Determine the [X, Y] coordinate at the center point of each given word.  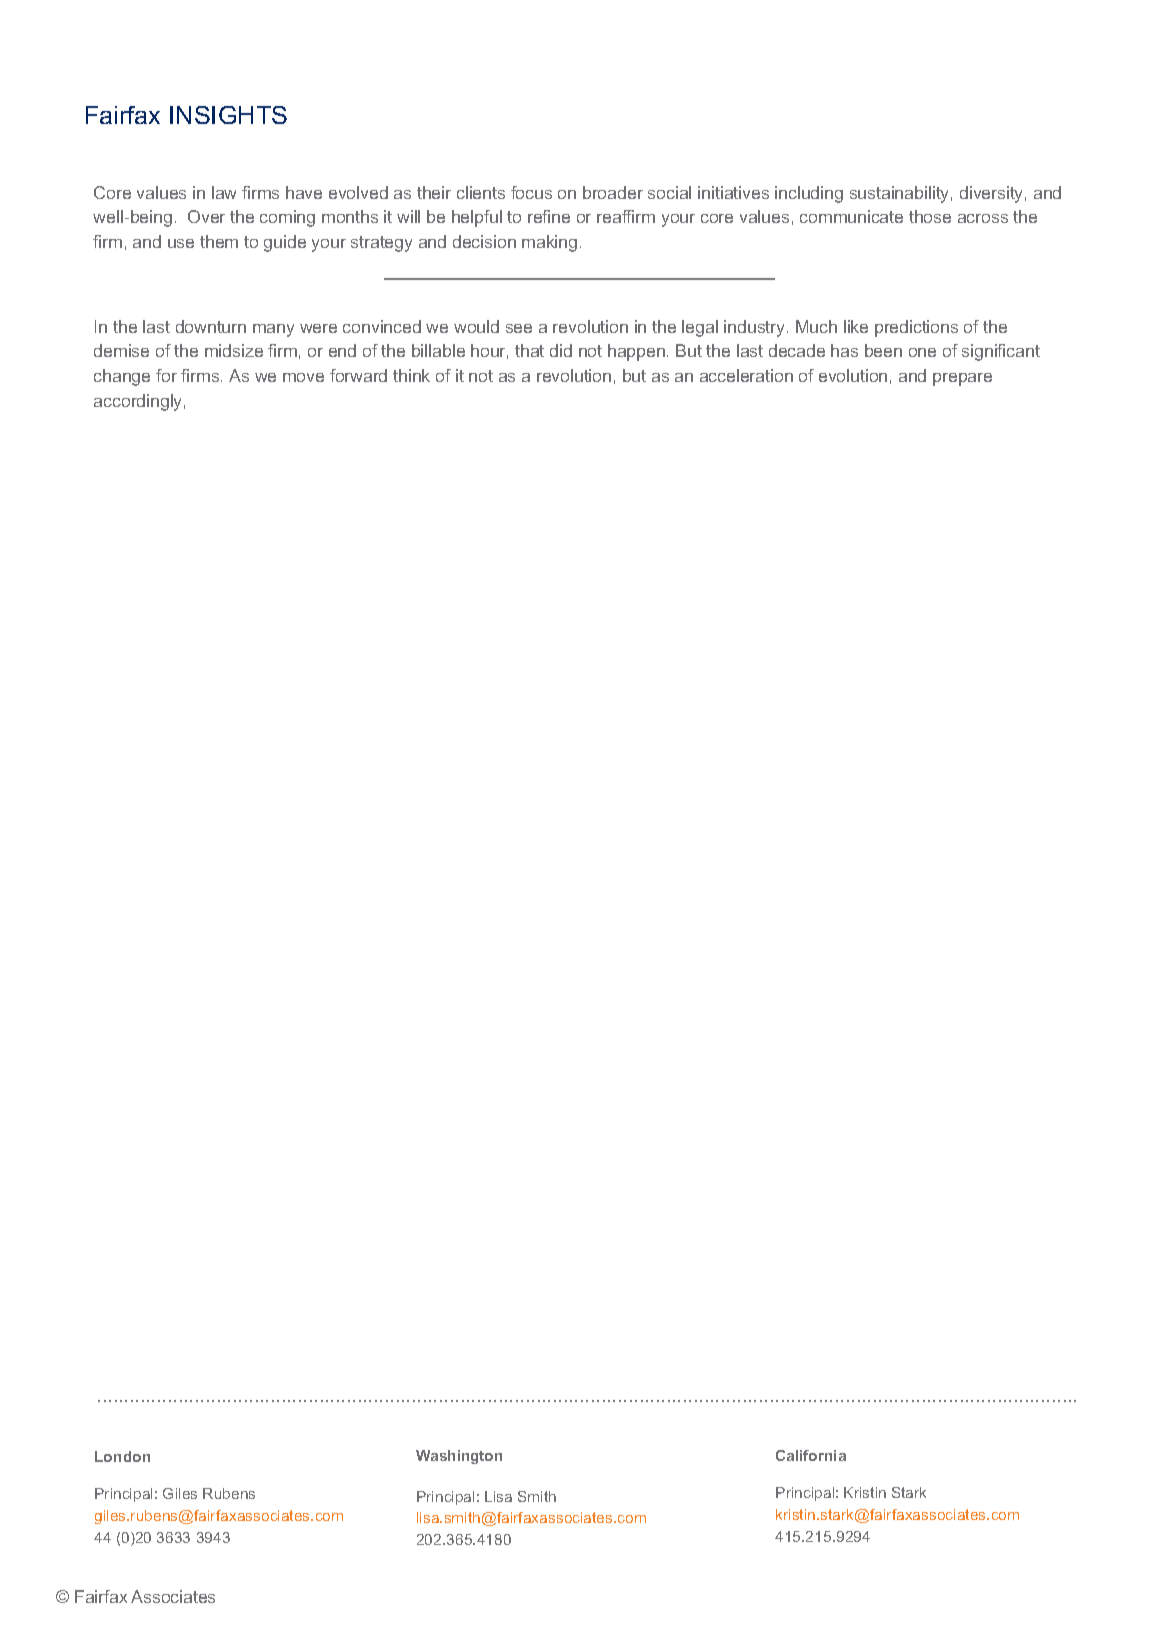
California [811, 1455]
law [224, 192]
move [303, 377]
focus [531, 192]
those [930, 216]
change [122, 377]
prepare [962, 379]
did [561, 350]
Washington [459, 1457]
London [122, 1456]
